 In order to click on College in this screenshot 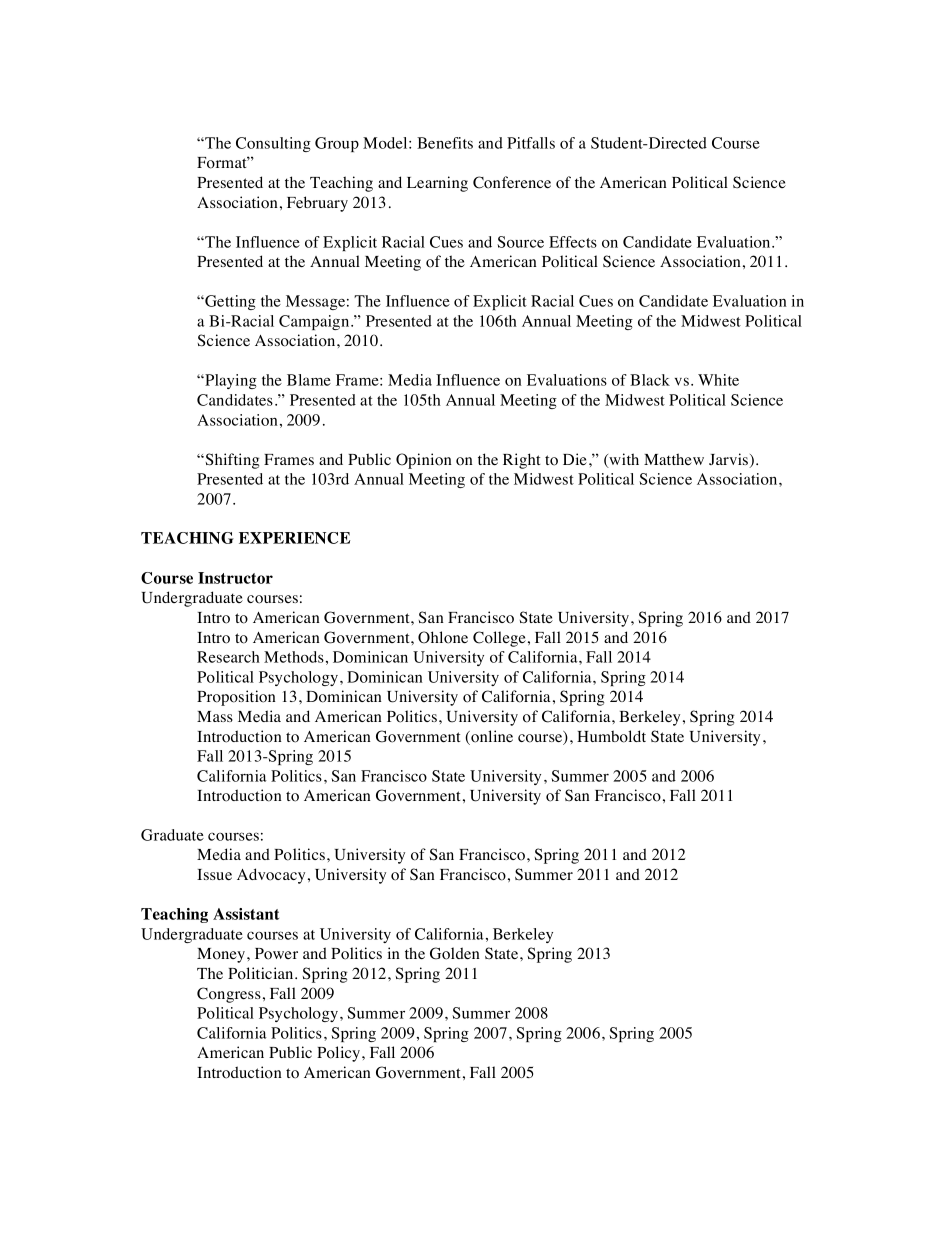, I will do `click(499, 639)`.
